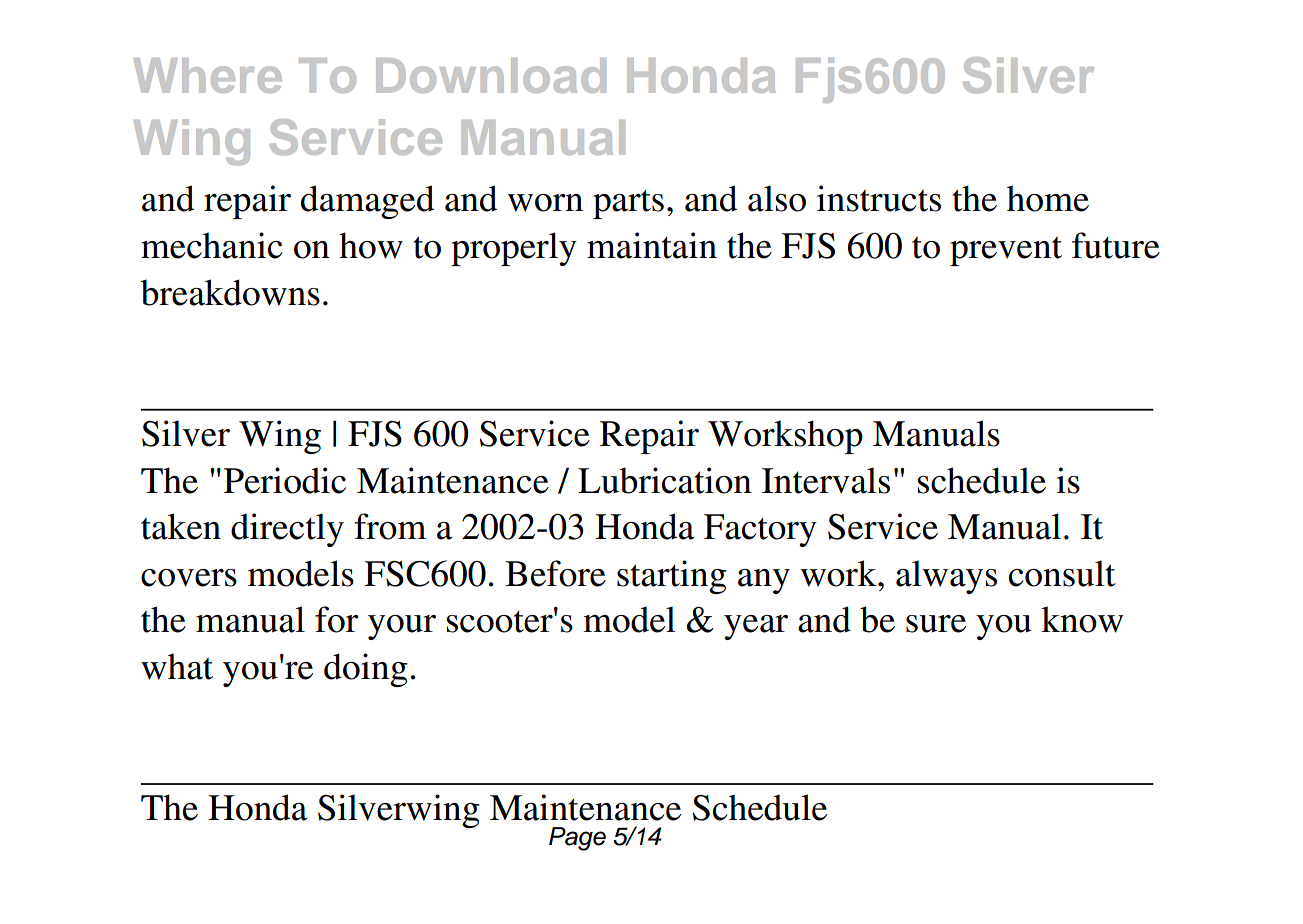 The image size is (1303, 924). I want to click on doing, so click(366, 670).
